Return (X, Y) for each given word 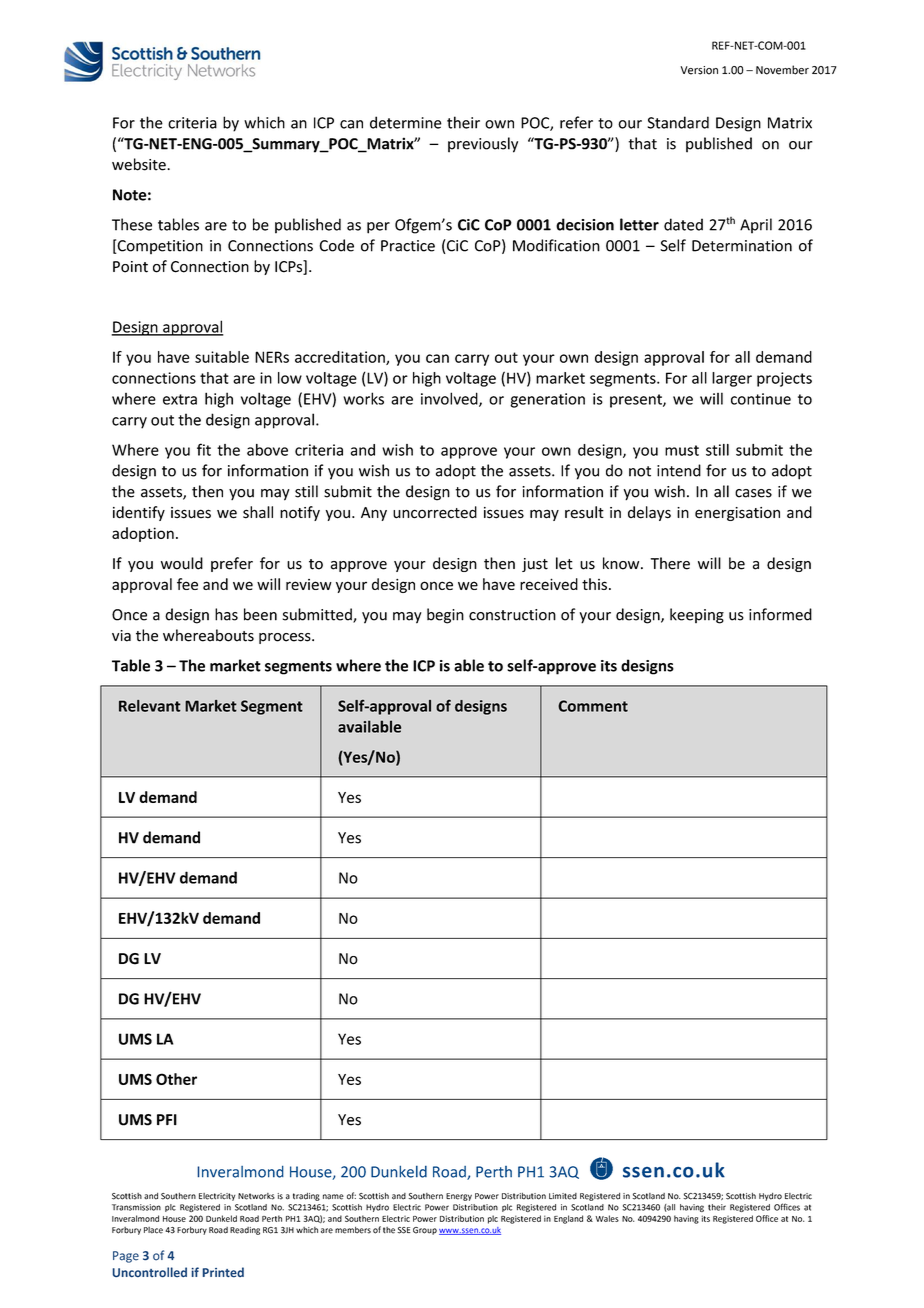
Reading (245, 1231)
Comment (593, 706)
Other (176, 1079)
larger (732, 379)
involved (450, 399)
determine (406, 122)
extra (180, 399)
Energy (459, 1197)
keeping (697, 616)
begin (445, 616)
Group (425, 1231)
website (140, 164)
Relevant (150, 706)
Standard (678, 122)
